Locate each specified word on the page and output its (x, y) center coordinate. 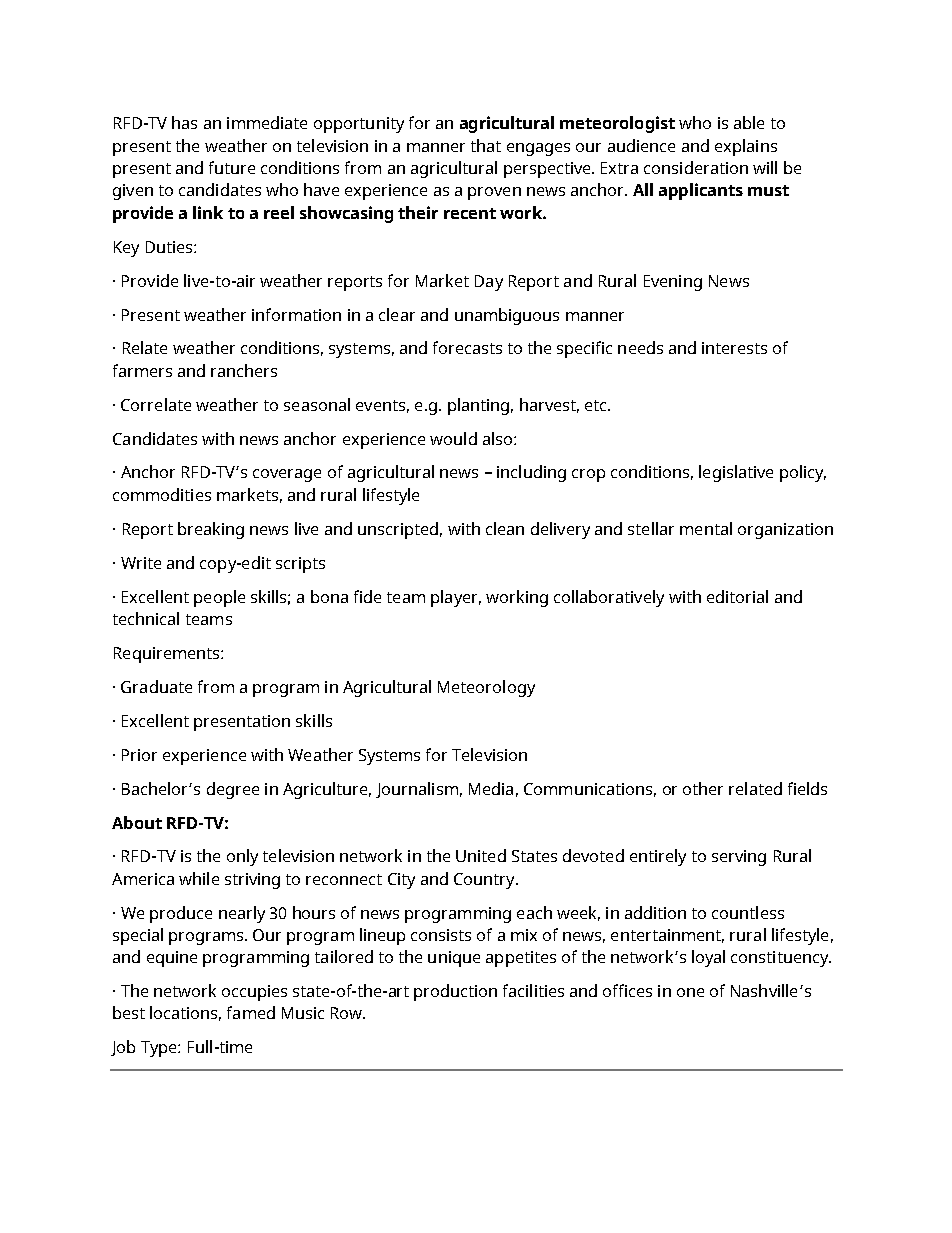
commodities (162, 494)
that (486, 145)
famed (251, 1012)
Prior (139, 755)
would (453, 438)
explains (746, 147)
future (232, 167)
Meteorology (486, 688)
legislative (736, 473)
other (703, 788)
